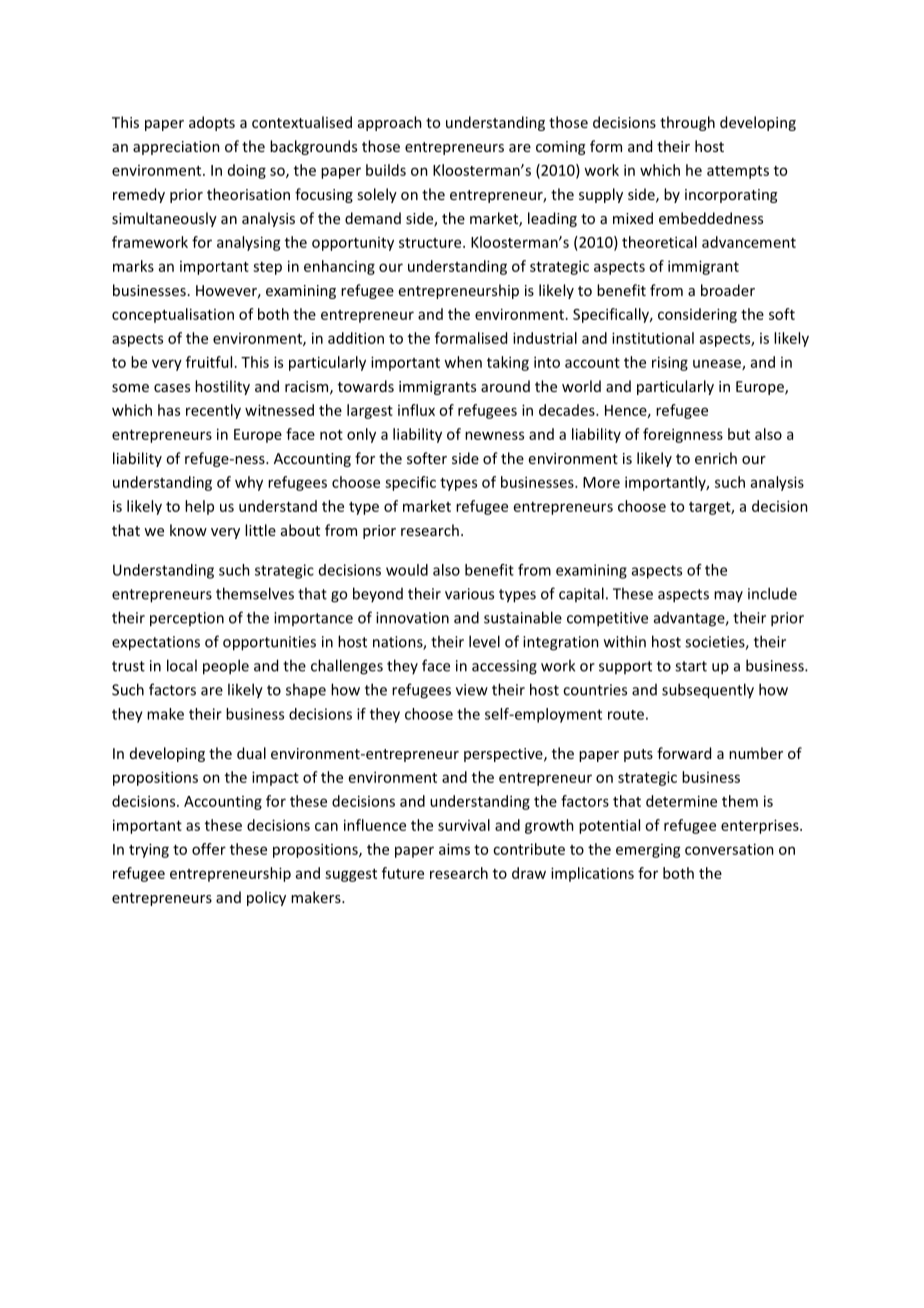 The image size is (924, 1308). What do you see at coordinates (653, 338) in the image?
I see `institutional` at bounding box center [653, 338].
